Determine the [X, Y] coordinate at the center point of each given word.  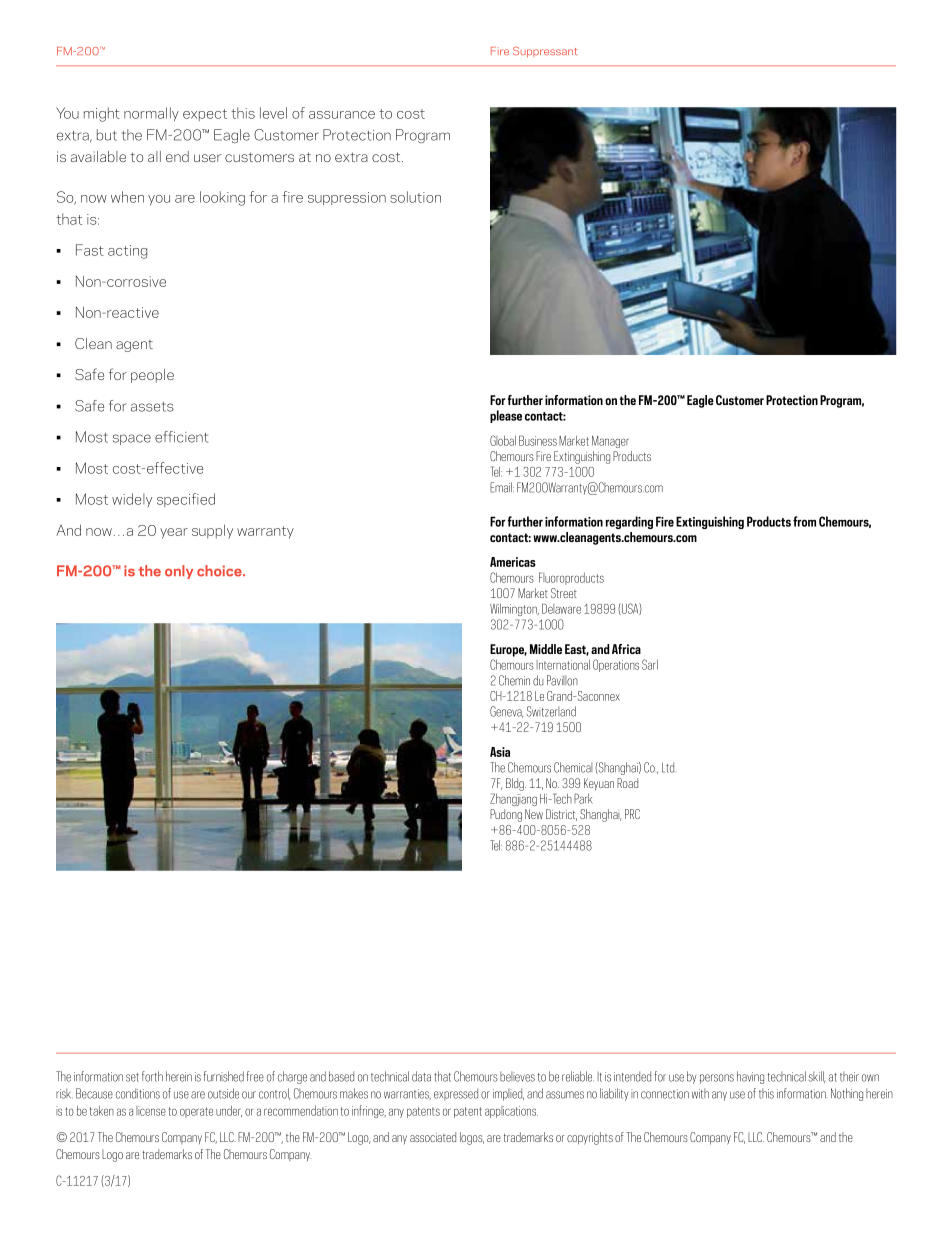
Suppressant [545, 52]
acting [127, 252]
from [804, 521]
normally [151, 114]
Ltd [668, 767]
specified [186, 500]
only [179, 572]
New [534, 814]
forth [152, 1076]
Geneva [506, 712]
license [151, 1111]
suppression [347, 198]
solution [415, 197]
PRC [632, 814]
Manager [610, 442]
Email [502, 487]
